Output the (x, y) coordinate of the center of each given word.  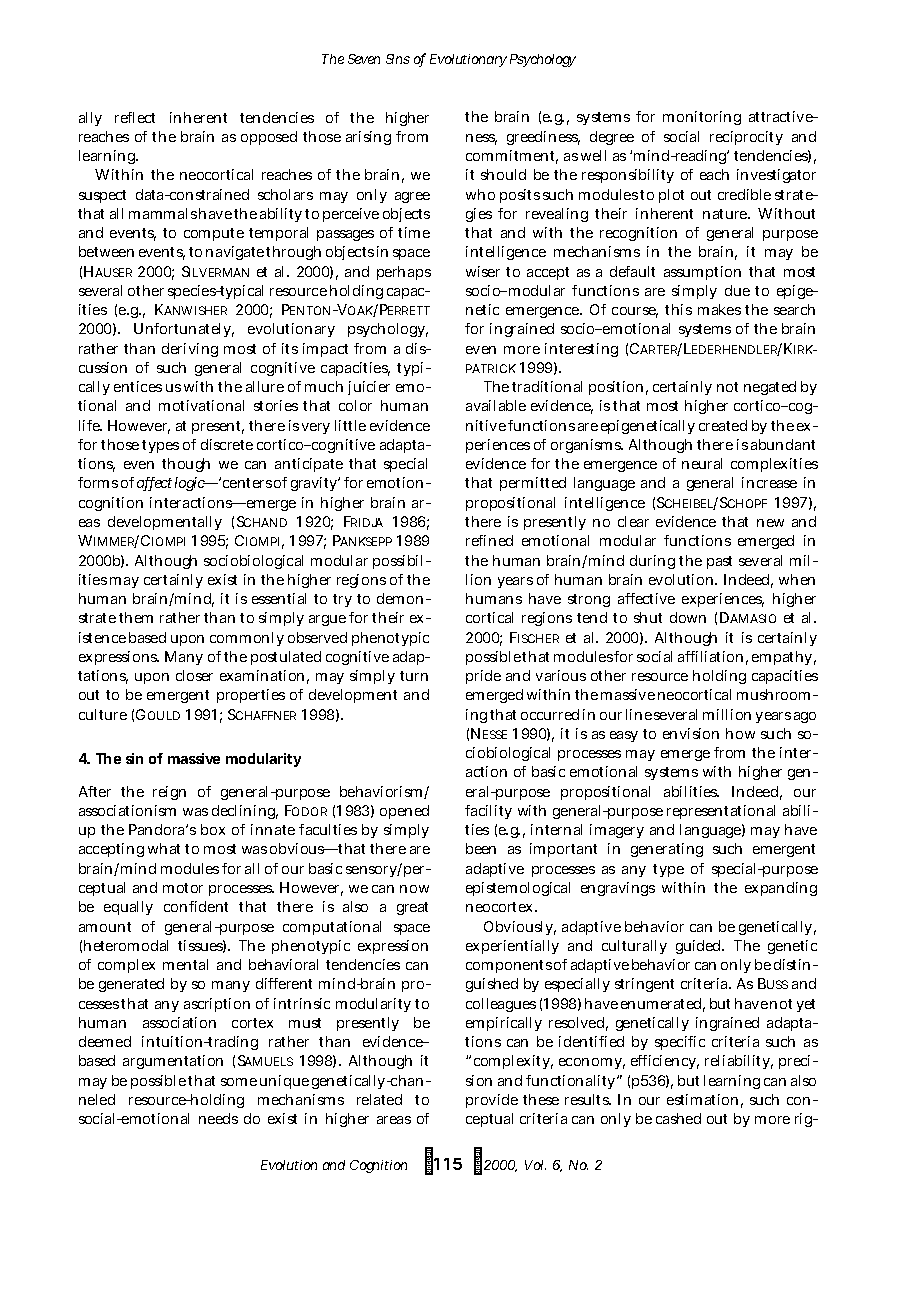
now (414, 889)
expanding (781, 889)
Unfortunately (184, 330)
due (737, 290)
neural (702, 463)
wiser (483, 271)
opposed (269, 138)
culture (103, 714)
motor (183, 888)
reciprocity (746, 138)
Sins (398, 59)
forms (98, 482)
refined (489, 540)
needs (218, 1118)
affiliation (713, 658)
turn (414, 676)
